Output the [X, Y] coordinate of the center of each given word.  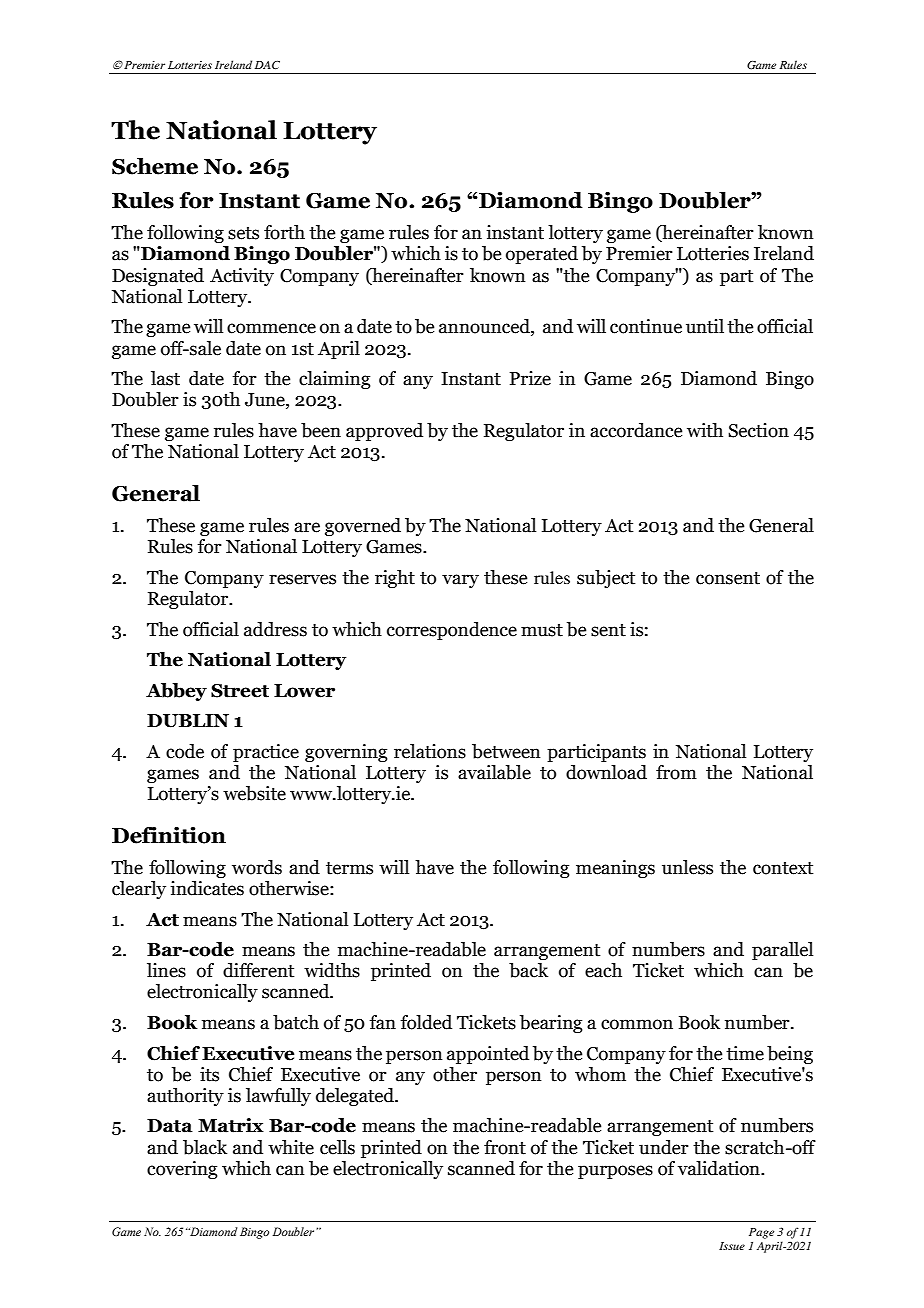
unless [687, 867]
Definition [169, 835]
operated [542, 255]
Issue [732, 1246]
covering [182, 1170]
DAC [267, 65]
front [505, 1147]
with [705, 430]
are [307, 527]
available [494, 772]
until [705, 326]
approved [384, 432]
